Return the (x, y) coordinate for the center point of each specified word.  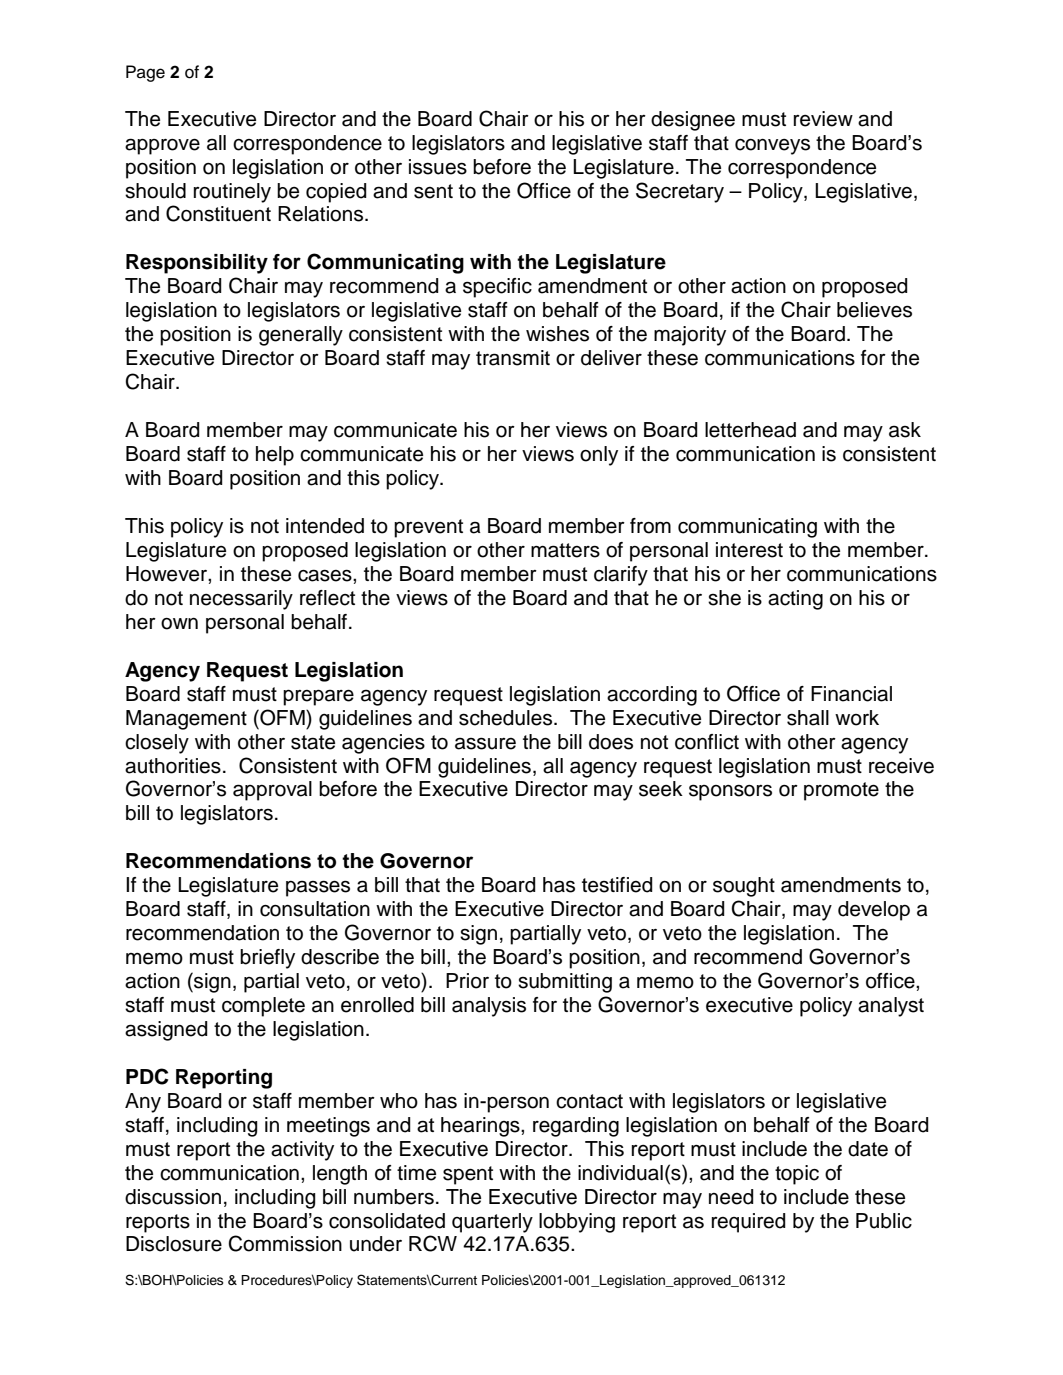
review (823, 119)
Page (145, 73)
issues (438, 167)
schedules (505, 718)
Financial (851, 694)
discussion (173, 1197)
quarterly (492, 1223)
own (179, 624)
